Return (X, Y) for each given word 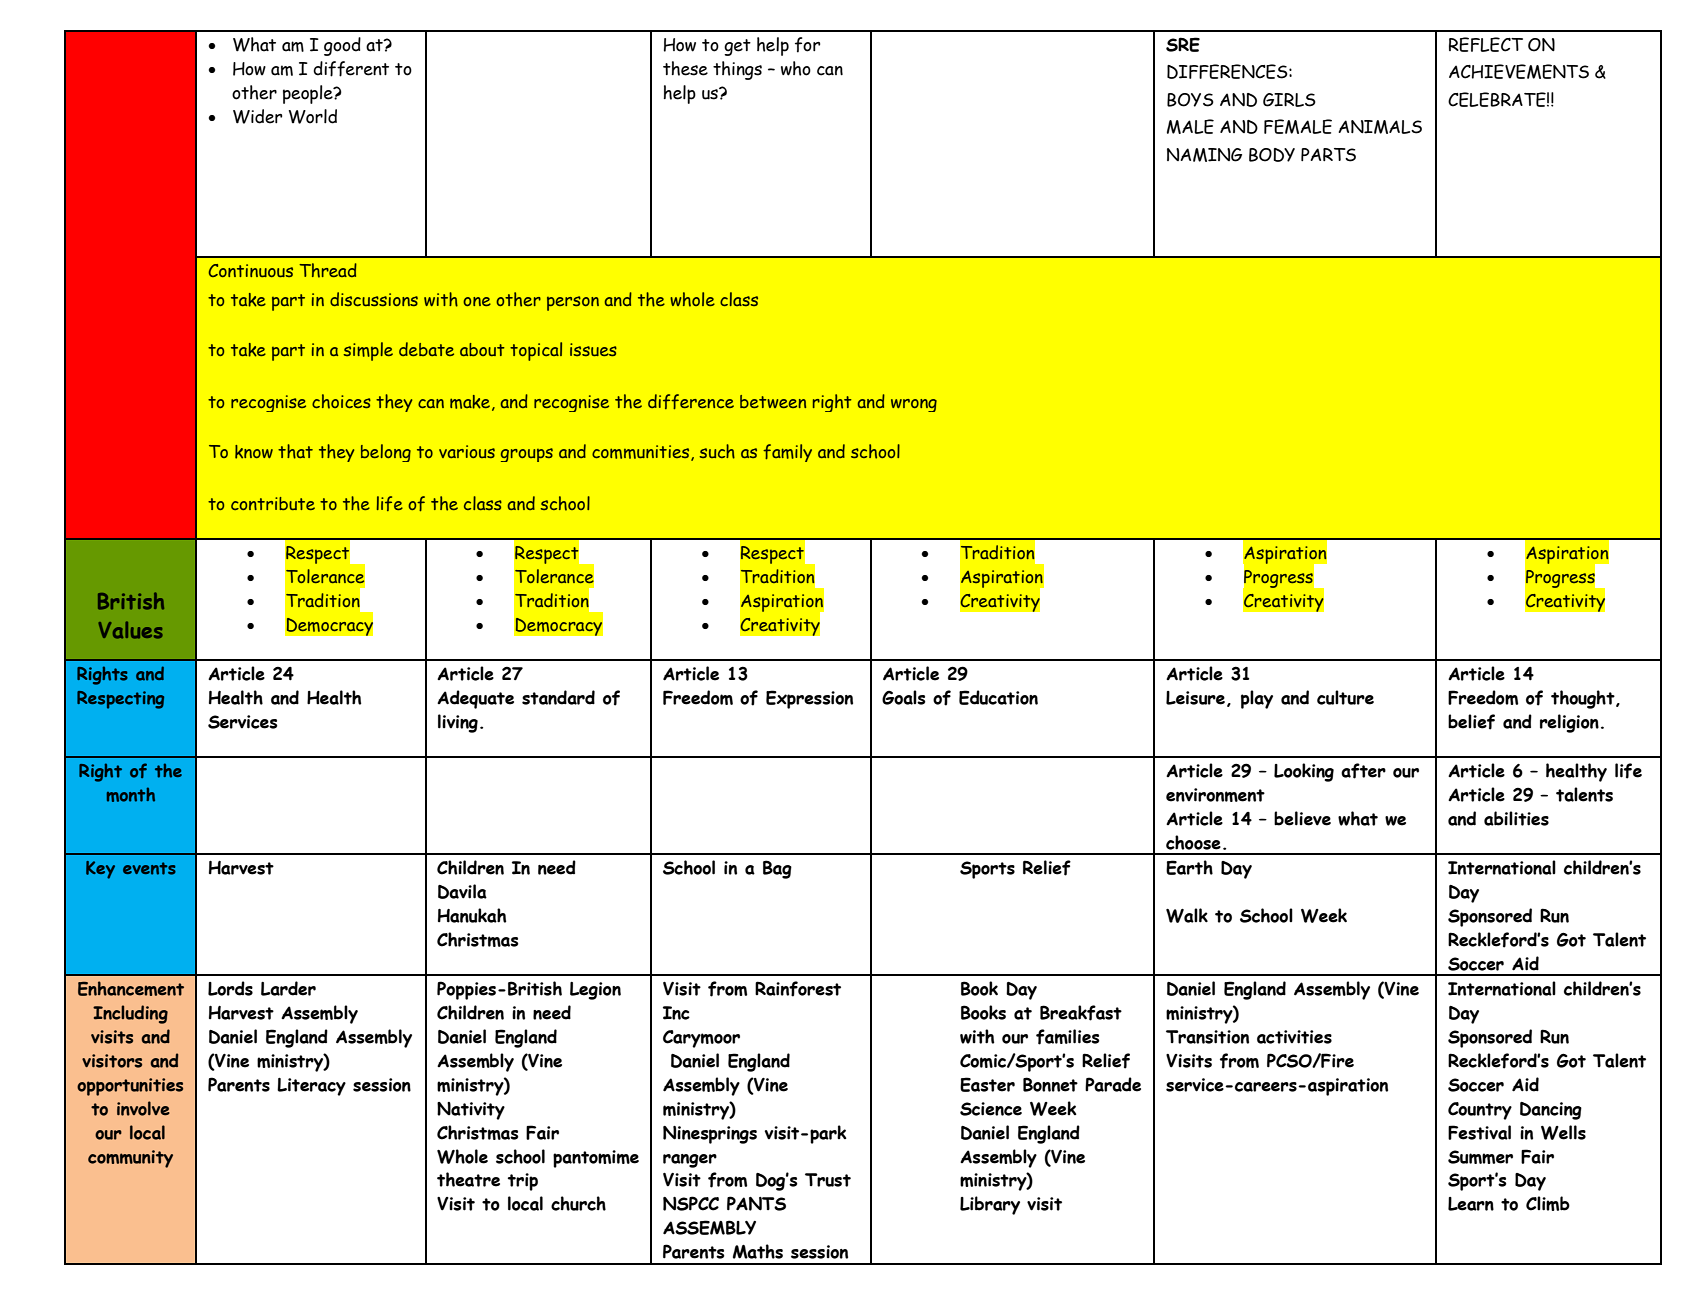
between (773, 401)
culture (1345, 697)
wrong (914, 405)
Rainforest (798, 989)
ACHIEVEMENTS (1519, 71)
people (309, 94)
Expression (809, 699)
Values (131, 630)
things (737, 70)
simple (368, 351)
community (130, 1159)
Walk (1187, 915)
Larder (288, 988)
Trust (828, 1180)
